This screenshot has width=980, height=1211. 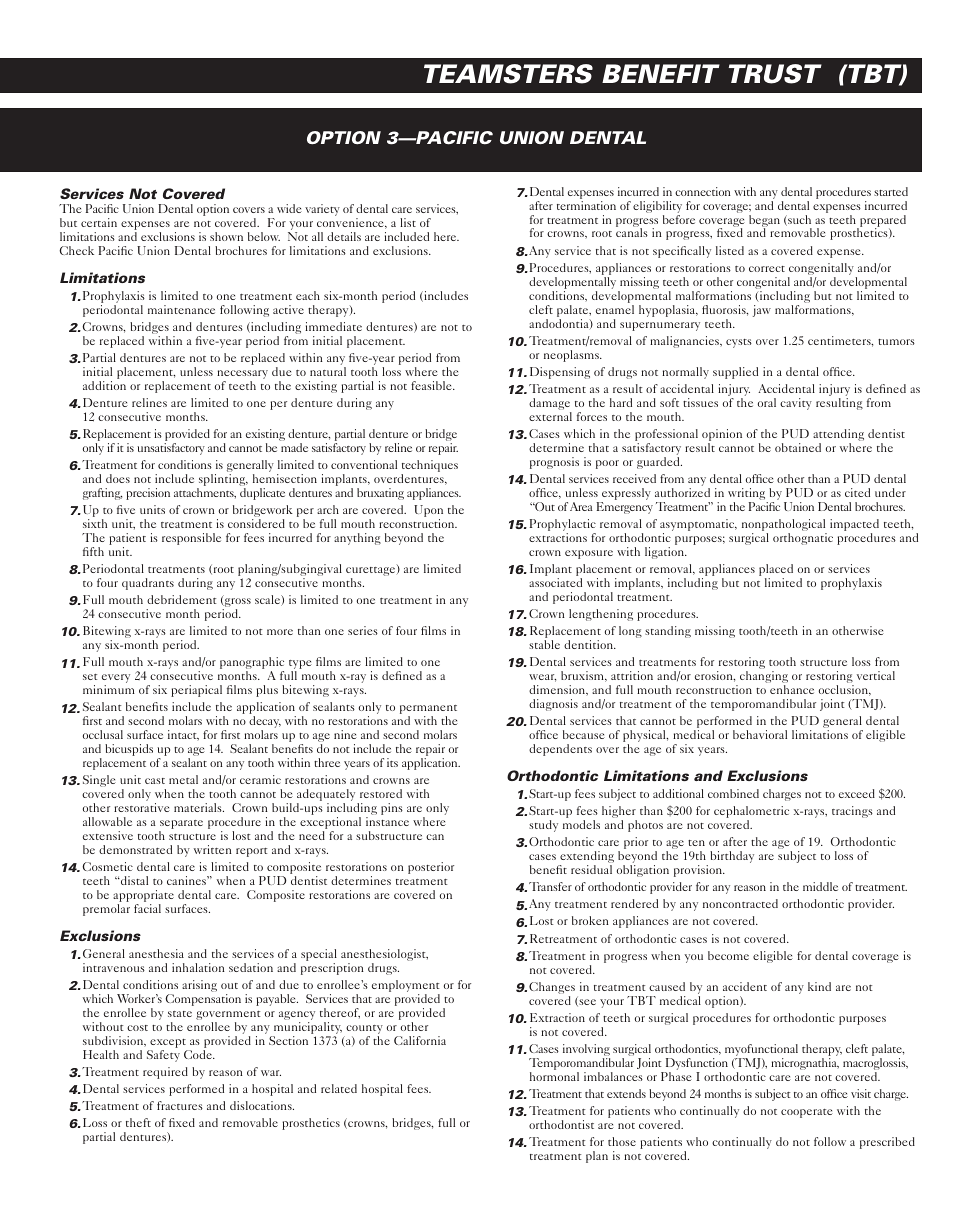 I want to click on termination, so click(x=586, y=205).
